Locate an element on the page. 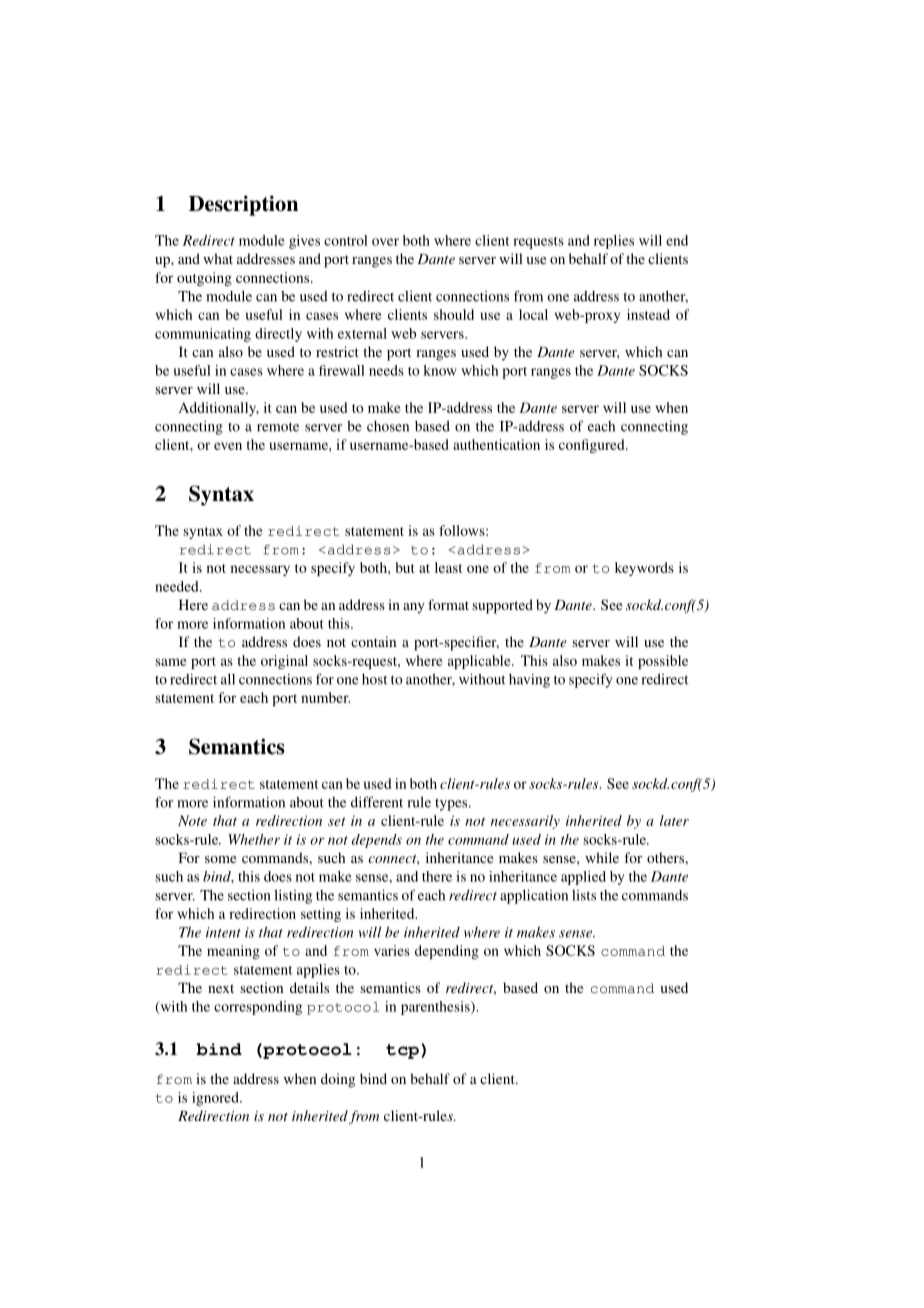  replies is located at coordinates (614, 242).
